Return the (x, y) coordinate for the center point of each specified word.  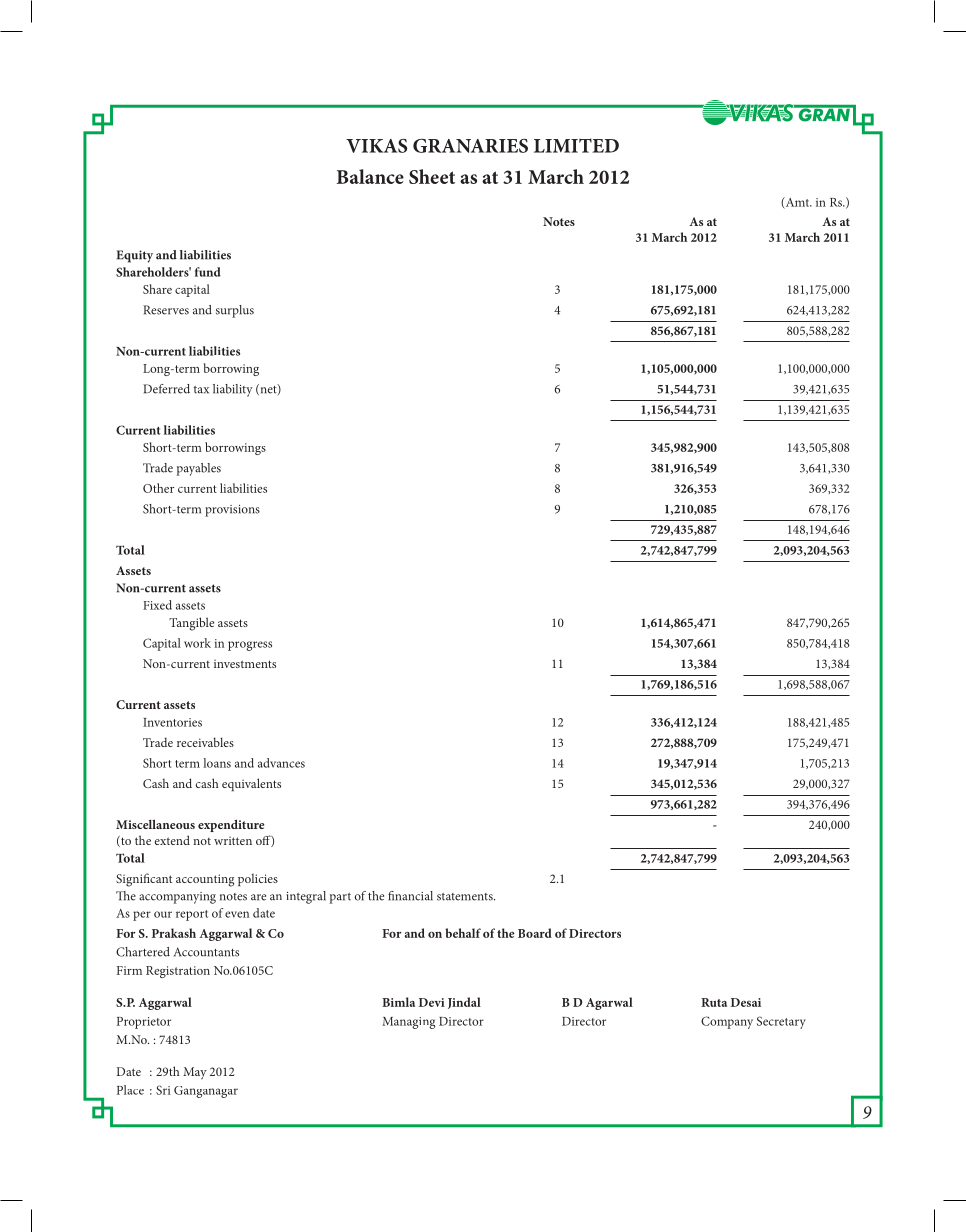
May (195, 1073)
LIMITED (576, 145)
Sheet (432, 176)
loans (217, 763)
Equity (135, 256)
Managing (408, 1023)
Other (158, 488)
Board (535, 933)
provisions (232, 511)
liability (233, 390)
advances (281, 763)
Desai (746, 1002)
